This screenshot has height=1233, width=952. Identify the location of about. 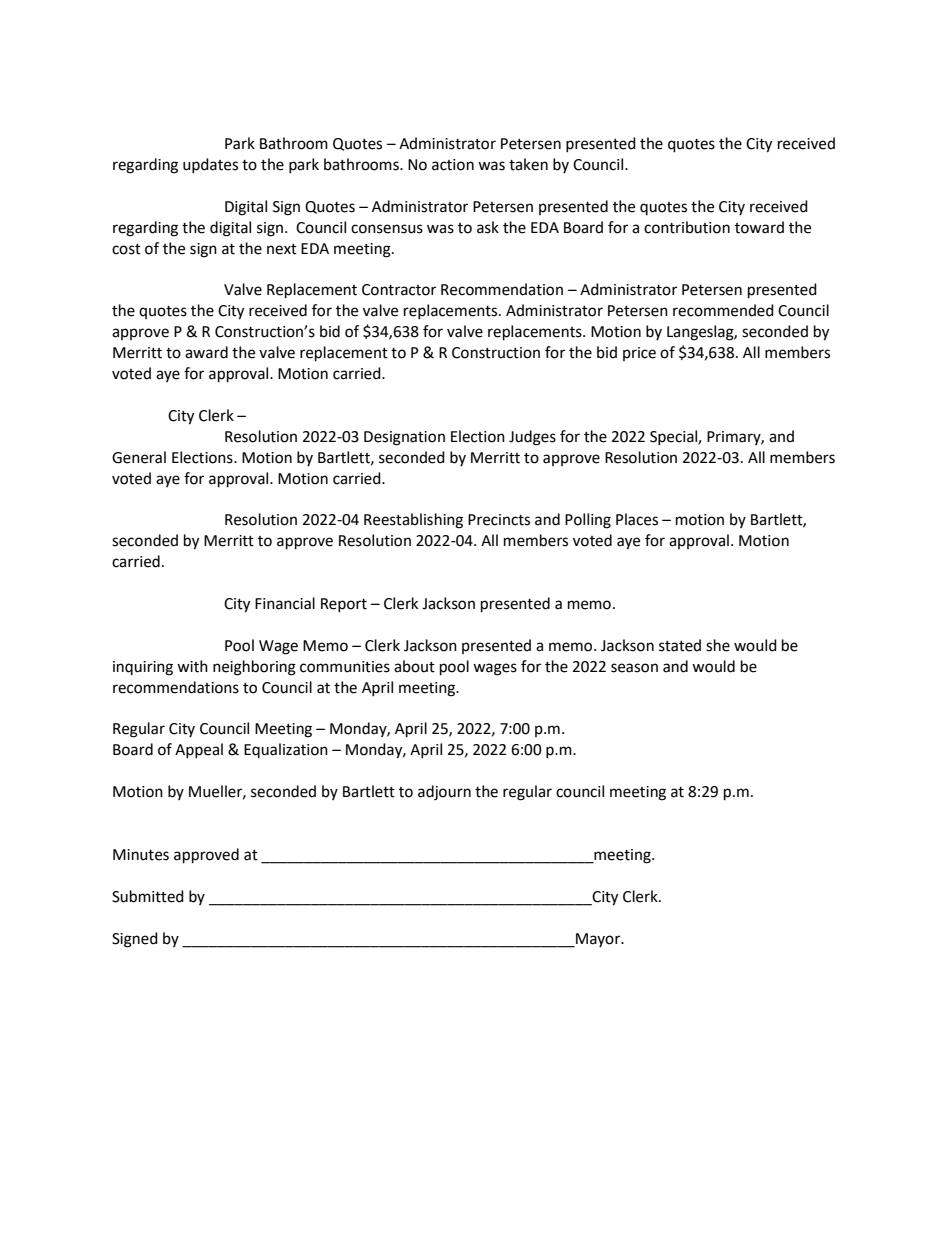
(414, 666).
